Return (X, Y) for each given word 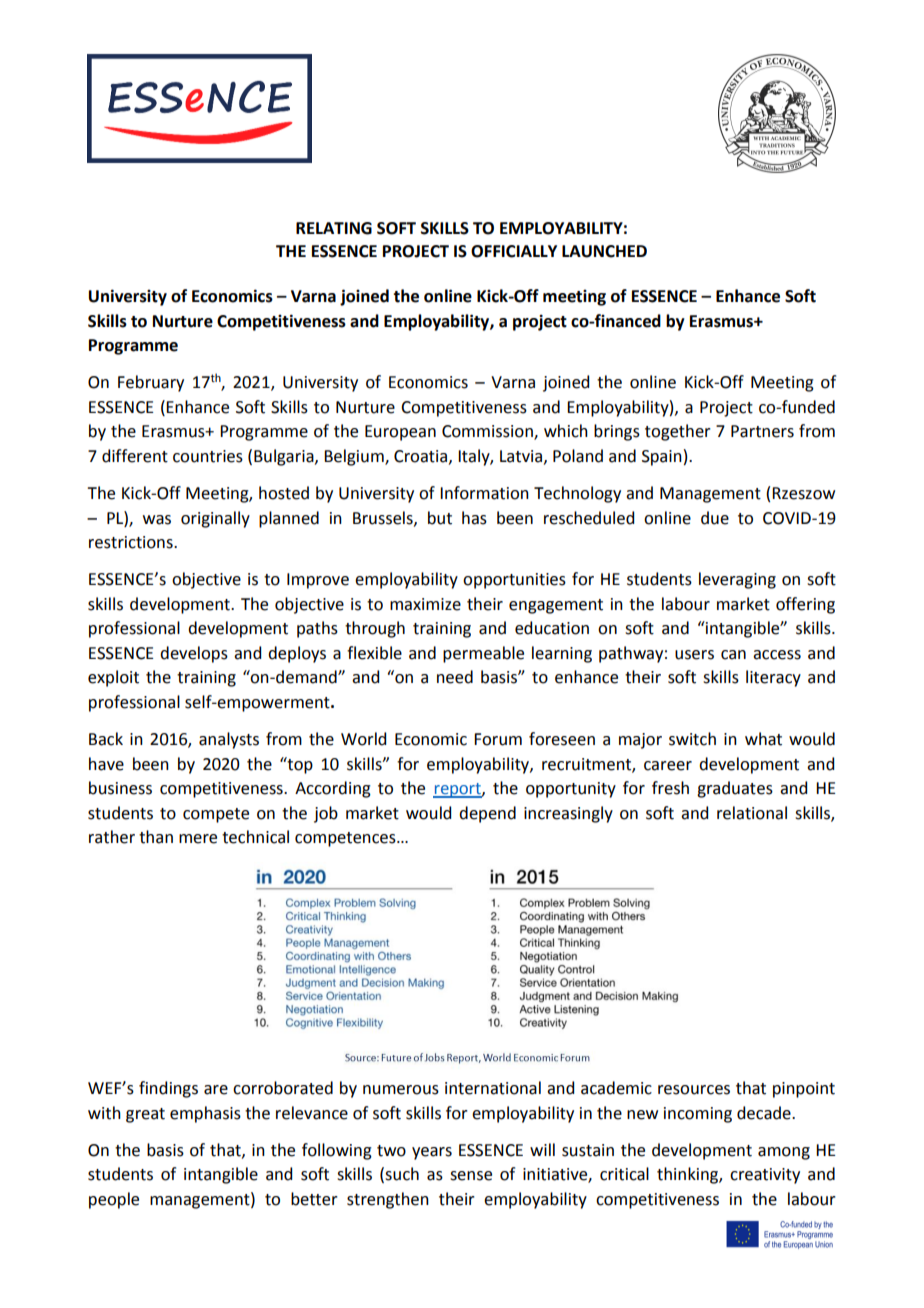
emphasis (205, 1114)
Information (484, 493)
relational (752, 813)
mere (198, 839)
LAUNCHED (604, 251)
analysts (229, 740)
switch (692, 739)
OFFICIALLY (514, 251)
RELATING (334, 228)
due (715, 518)
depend (487, 814)
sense (471, 1176)
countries (208, 456)
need (455, 677)
